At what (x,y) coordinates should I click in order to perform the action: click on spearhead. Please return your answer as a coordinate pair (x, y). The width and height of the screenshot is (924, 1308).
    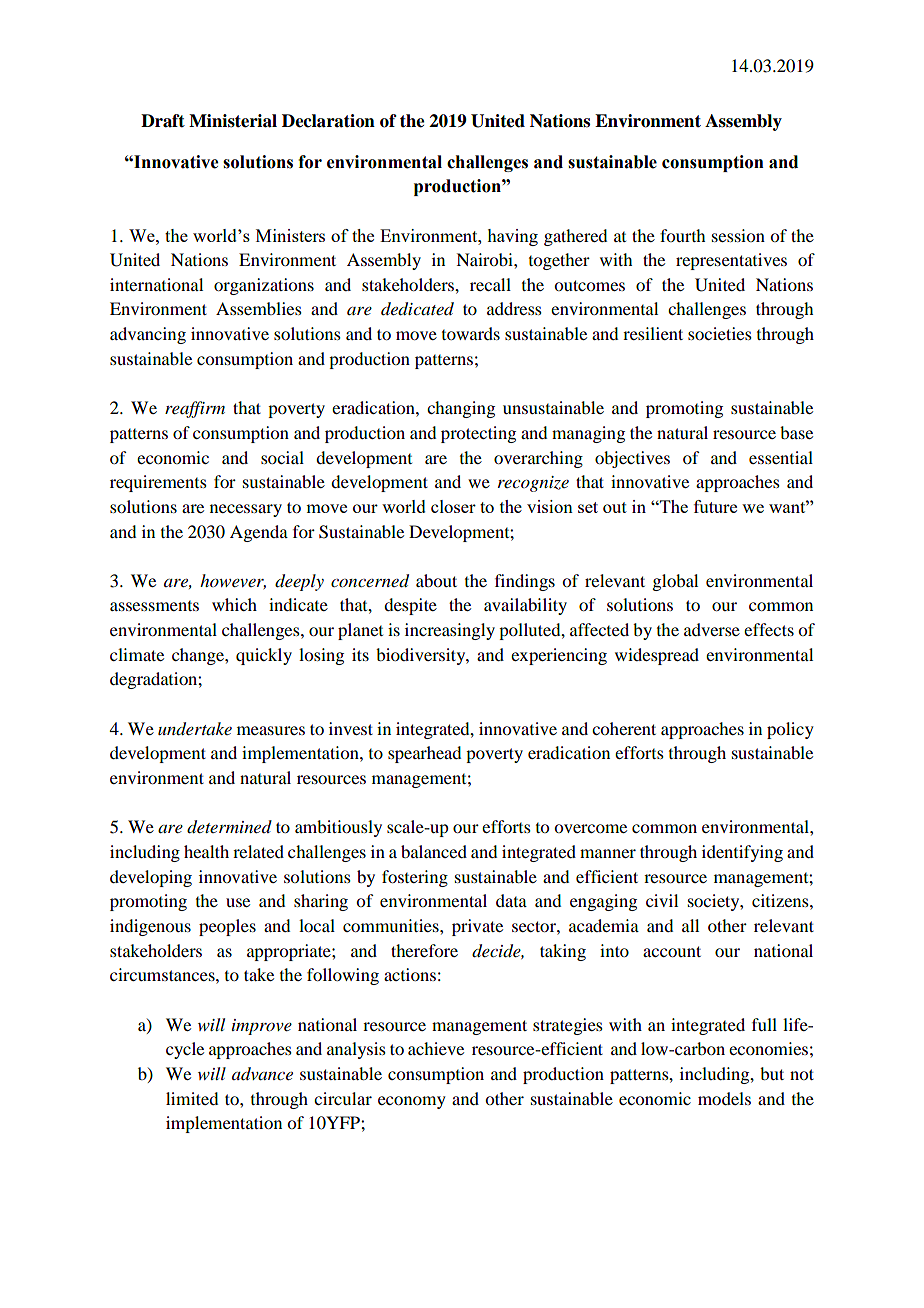
    Looking at the image, I should click on (424, 754).
